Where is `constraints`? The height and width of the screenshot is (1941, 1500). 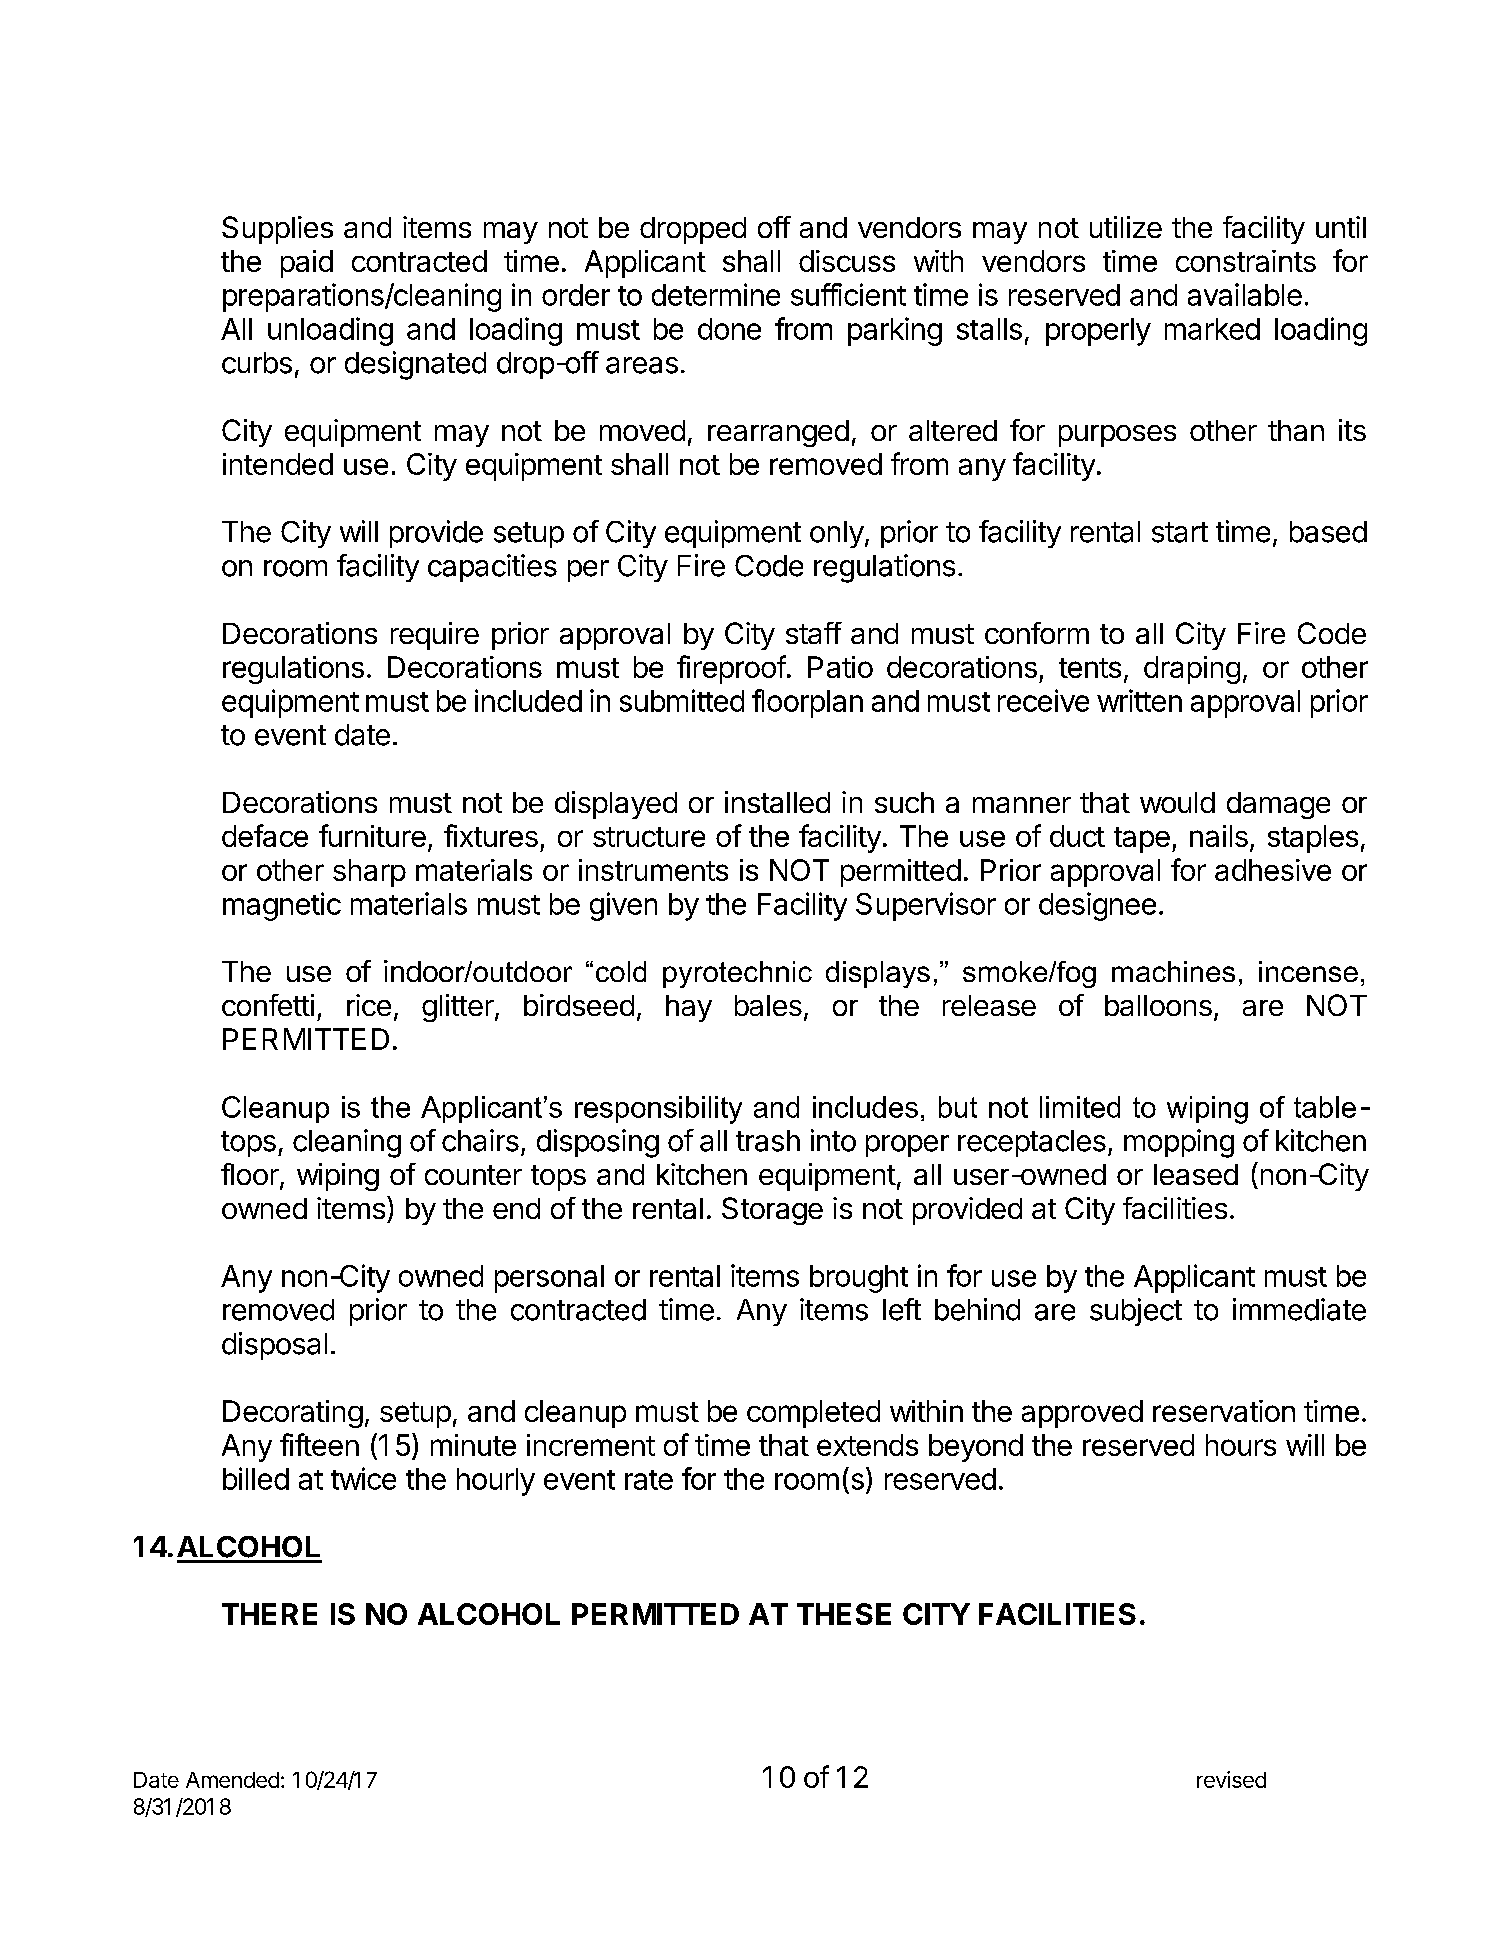 constraints is located at coordinates (1246, 261).
